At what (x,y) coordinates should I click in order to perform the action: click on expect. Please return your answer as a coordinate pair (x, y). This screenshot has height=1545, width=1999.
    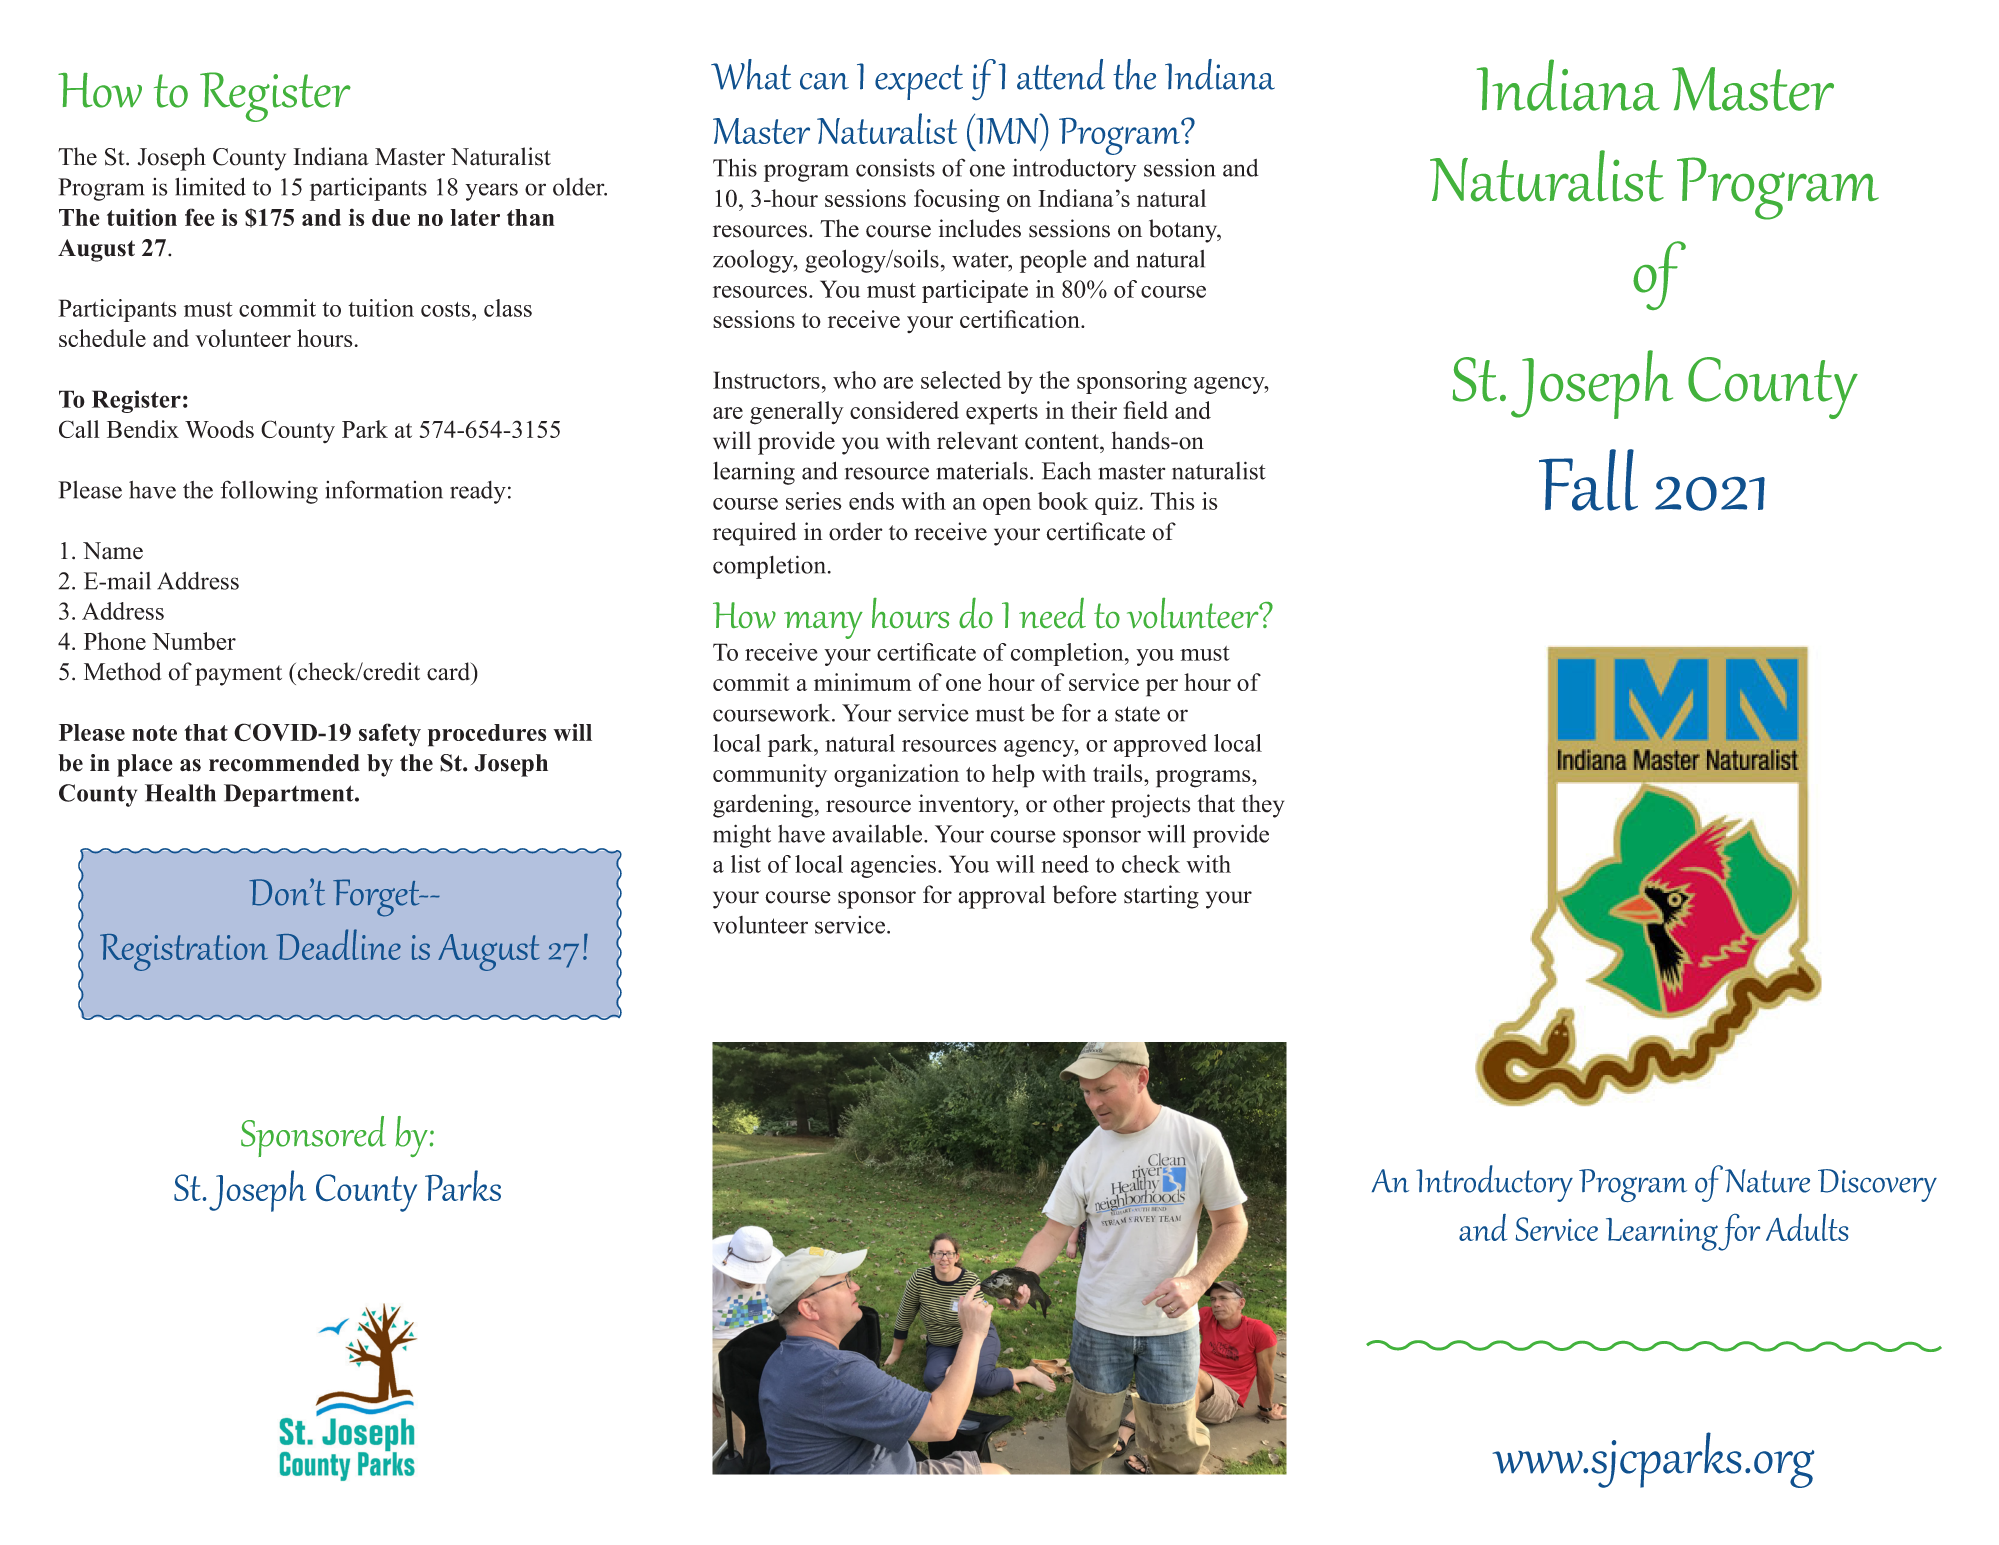
    Looking at the image, I should click on (919, 82).
